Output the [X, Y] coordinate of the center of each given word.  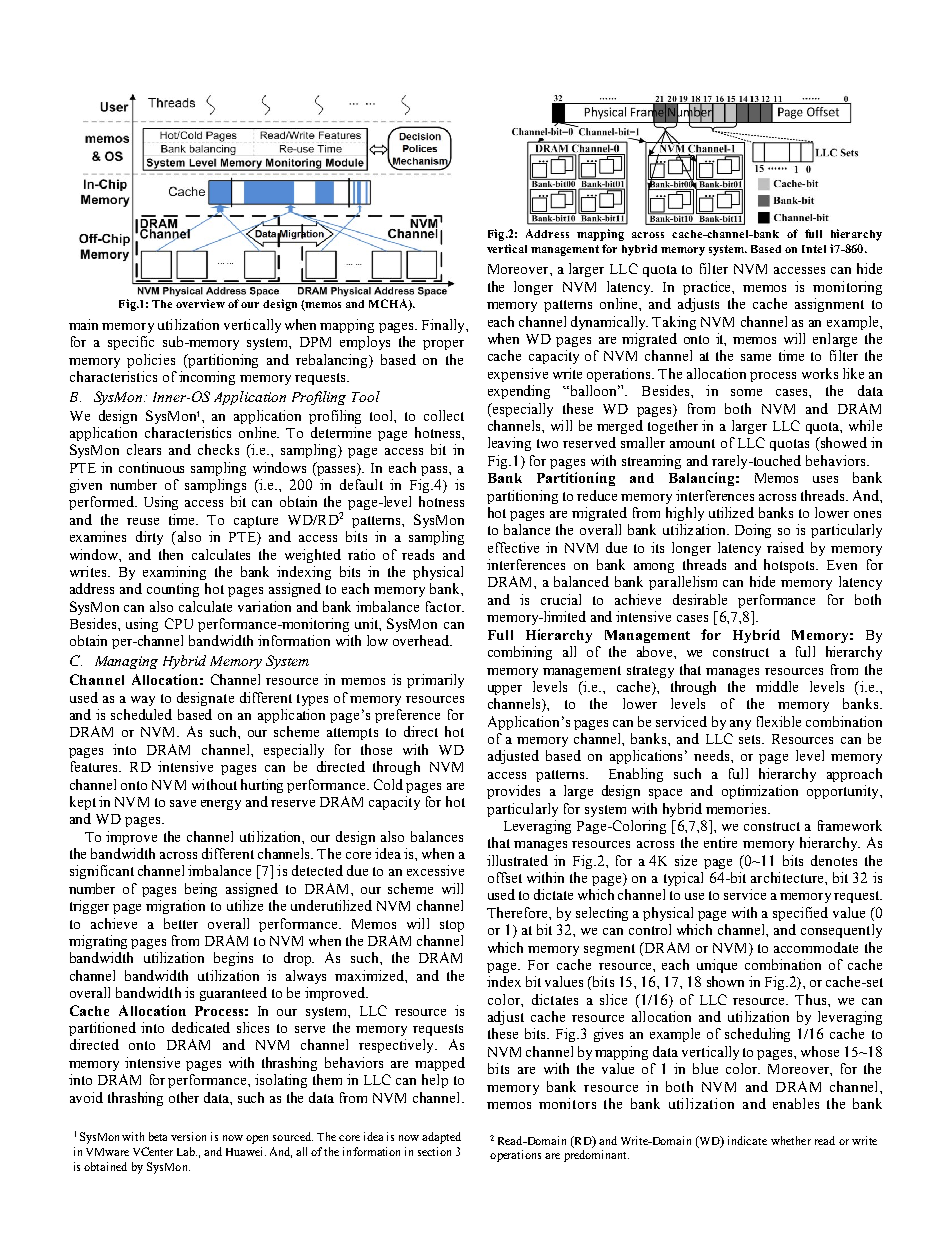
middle [777, 686]
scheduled [141, 714]
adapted [441, 1138]
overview [200, 303]
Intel [814, 249]
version [188, 1136]
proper [443, 345]
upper [505, 690]
